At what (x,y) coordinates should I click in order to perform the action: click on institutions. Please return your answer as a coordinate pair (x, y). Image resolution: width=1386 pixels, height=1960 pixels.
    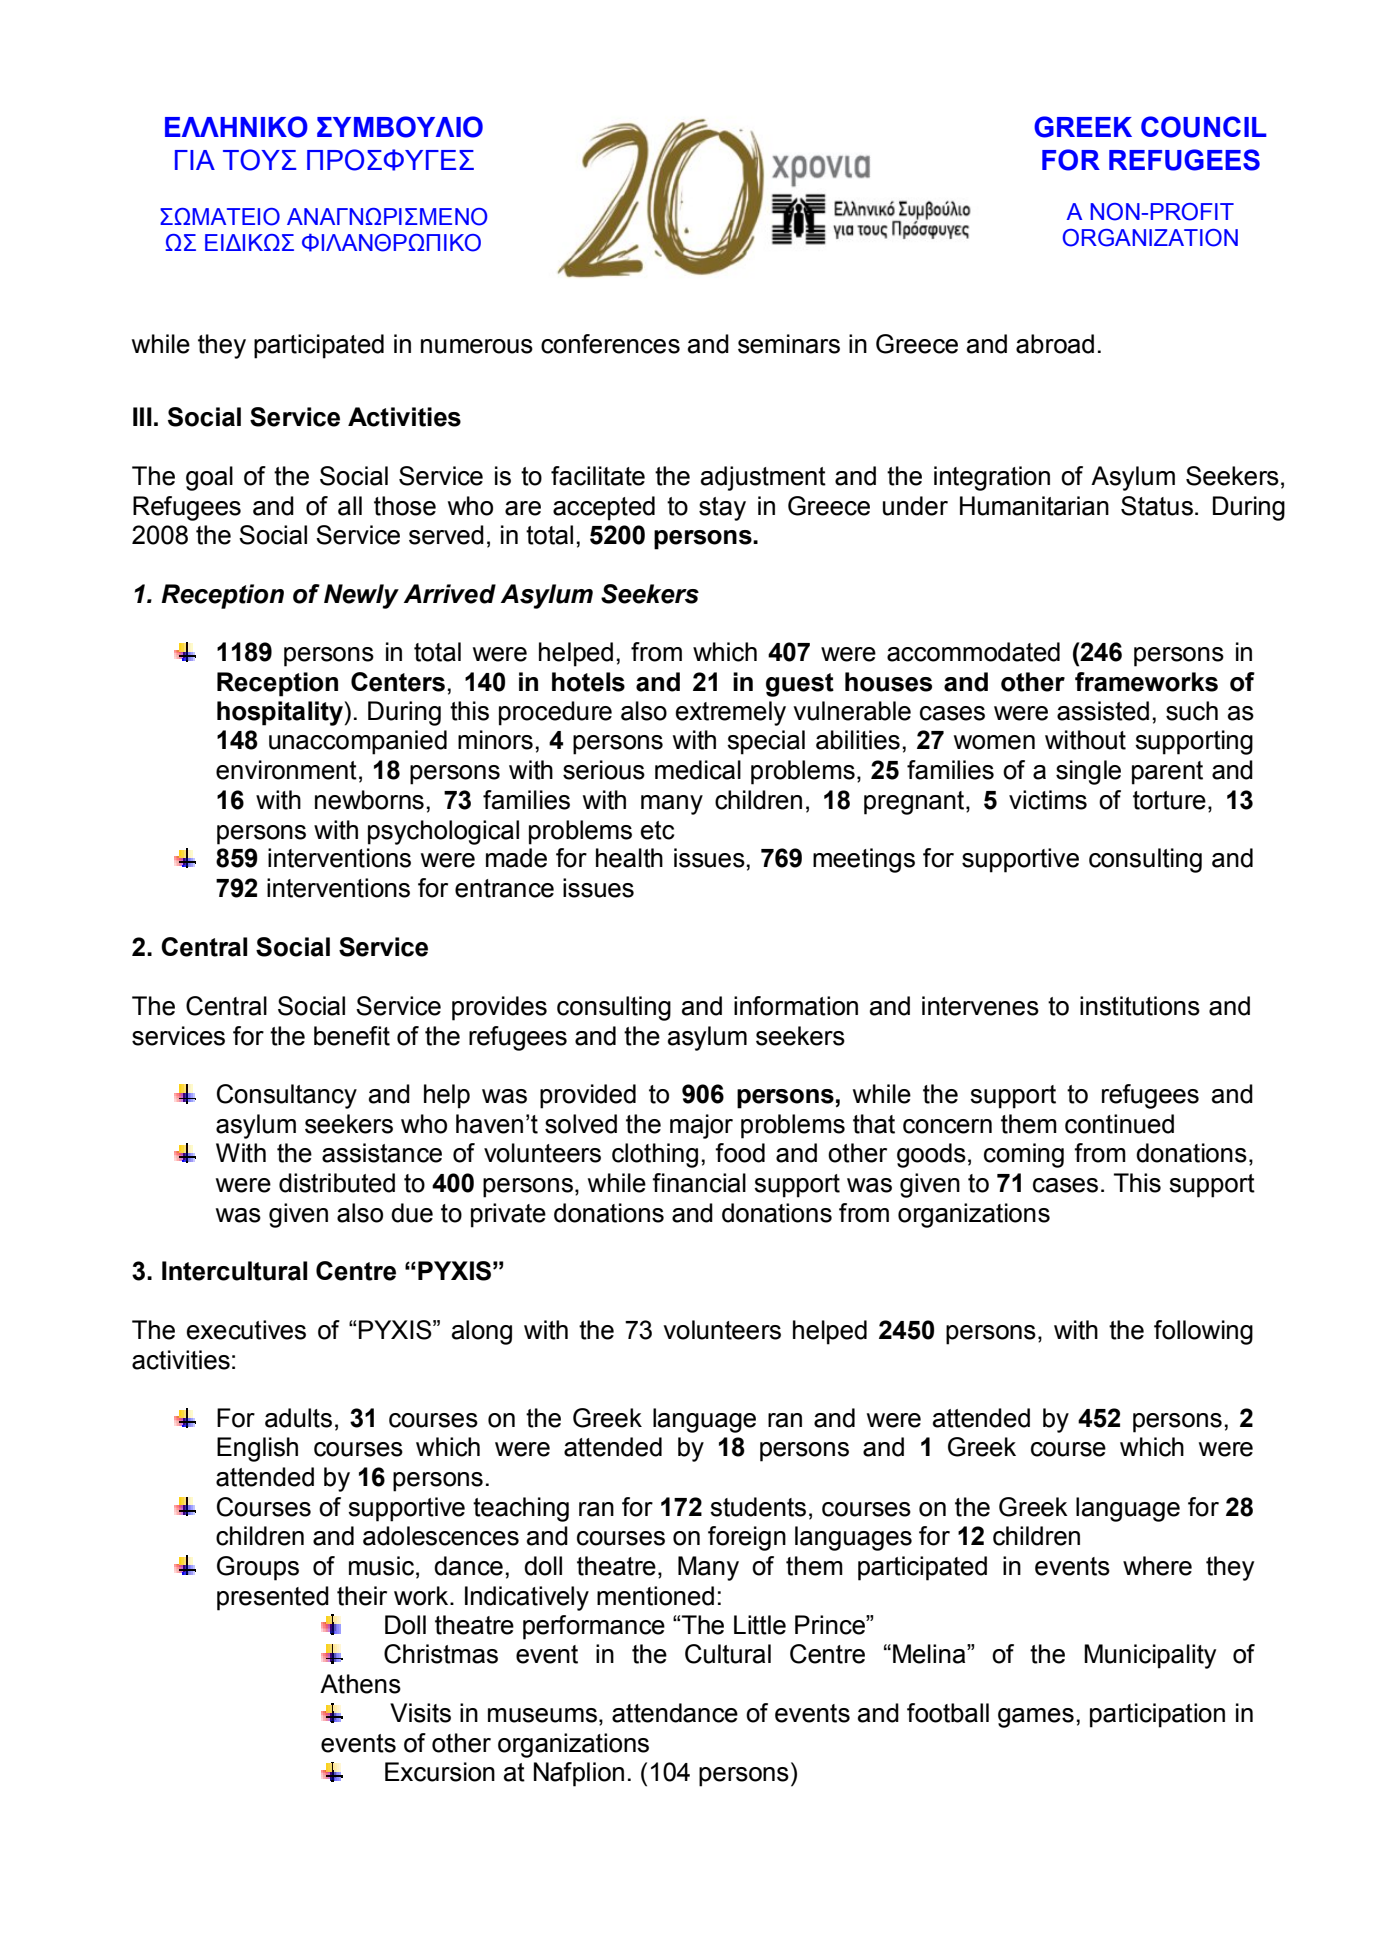
    Looking at the image, I should click on (1140, 1006).
